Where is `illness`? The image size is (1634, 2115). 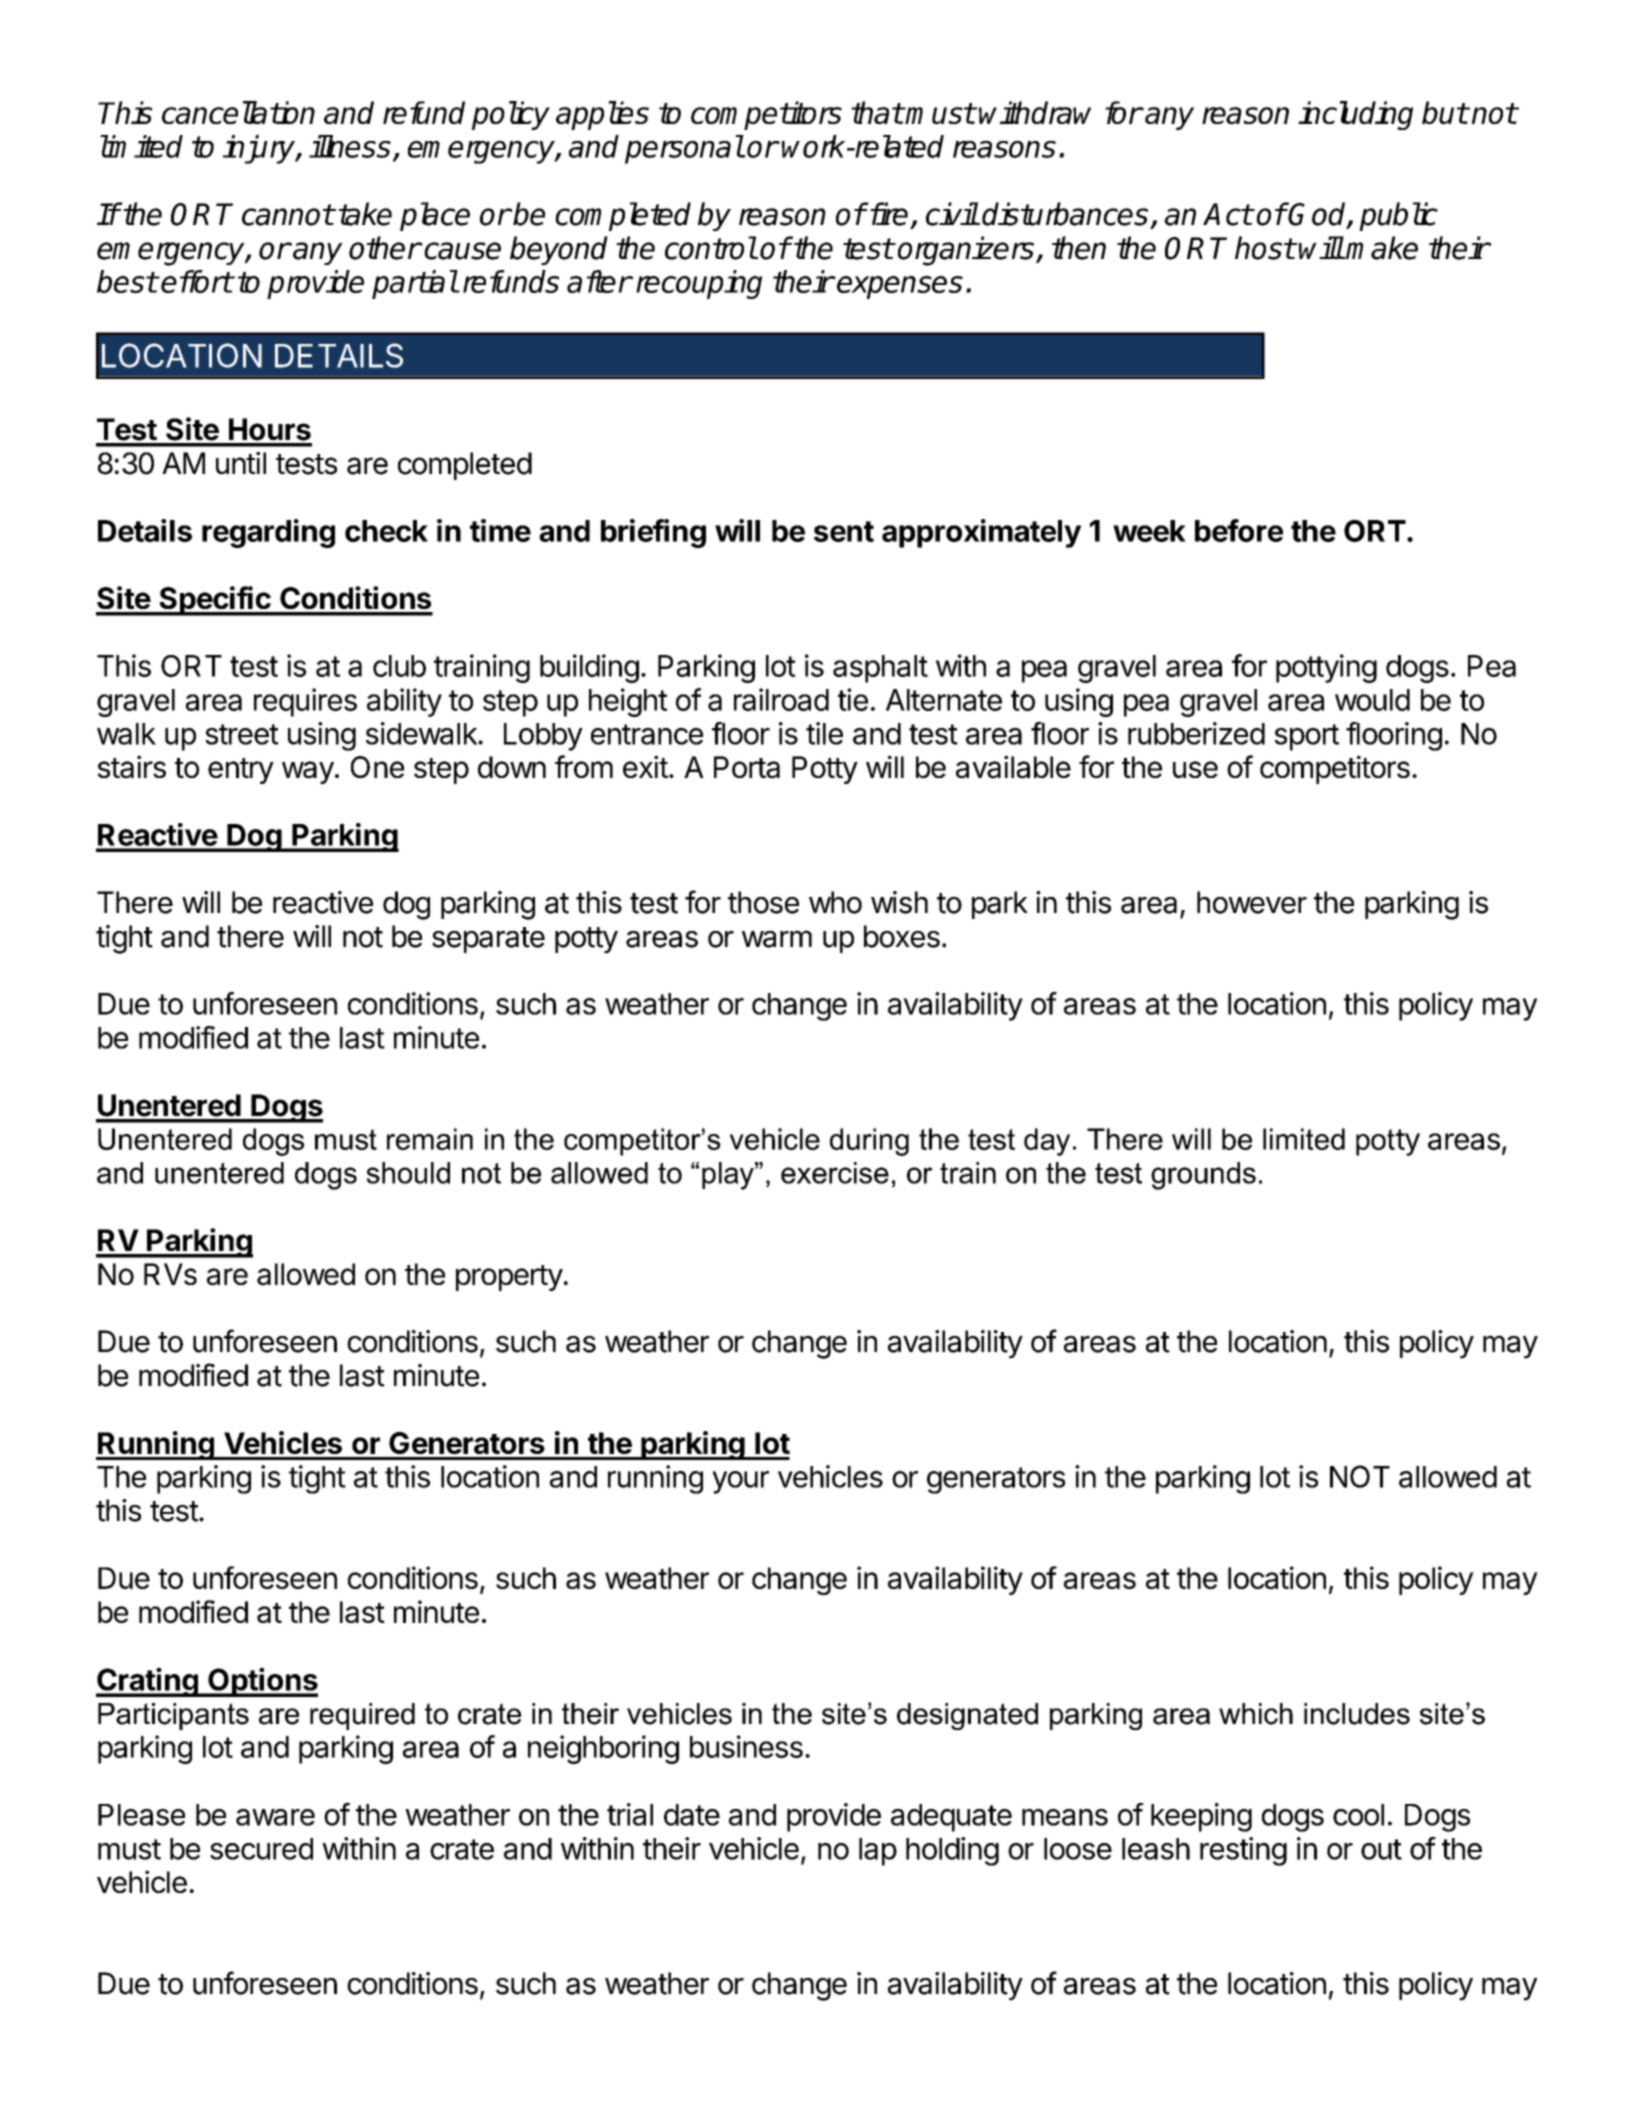 illness is located at coordinates (350, 146).
